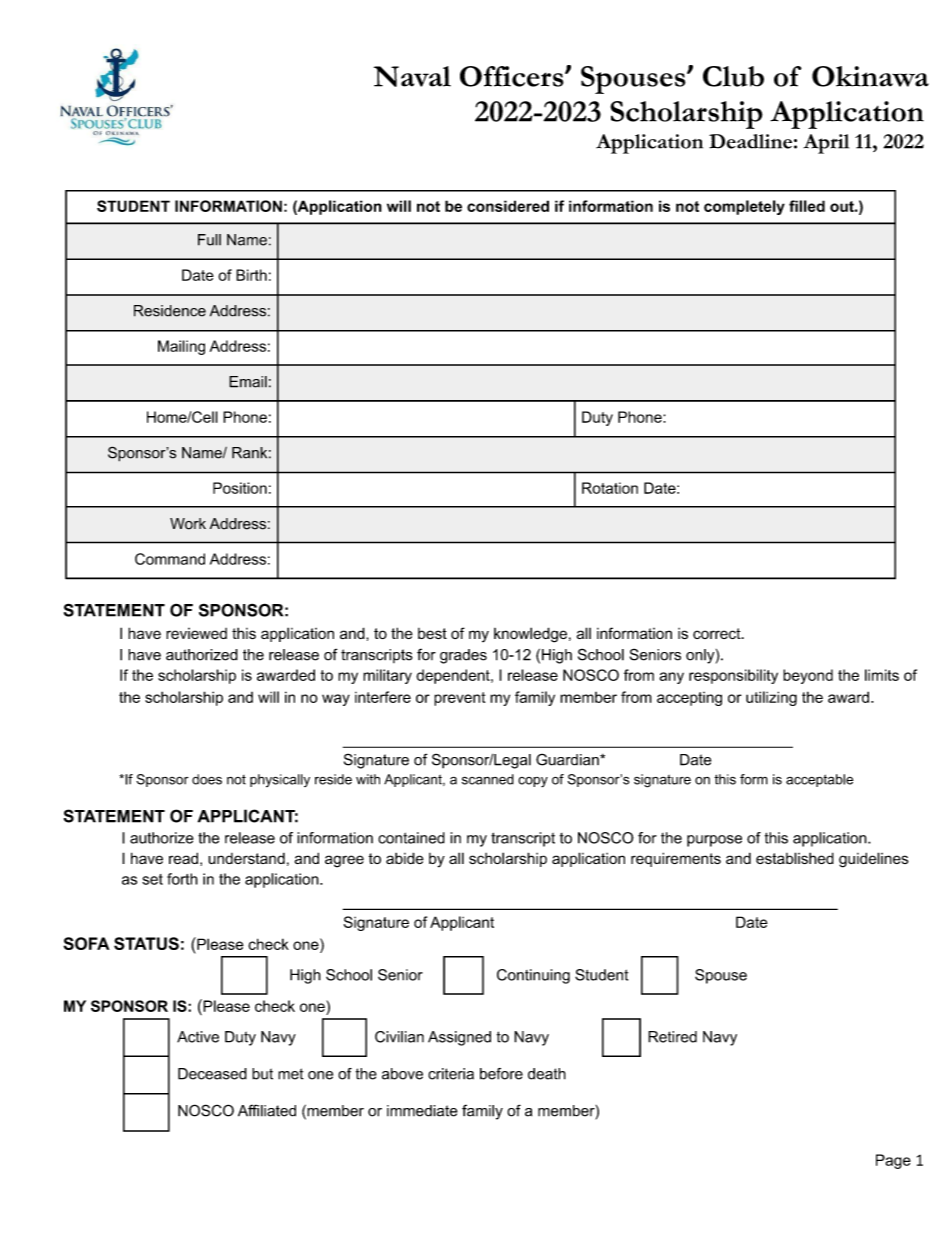  I want to click on immediate, so click(422, 1111).
